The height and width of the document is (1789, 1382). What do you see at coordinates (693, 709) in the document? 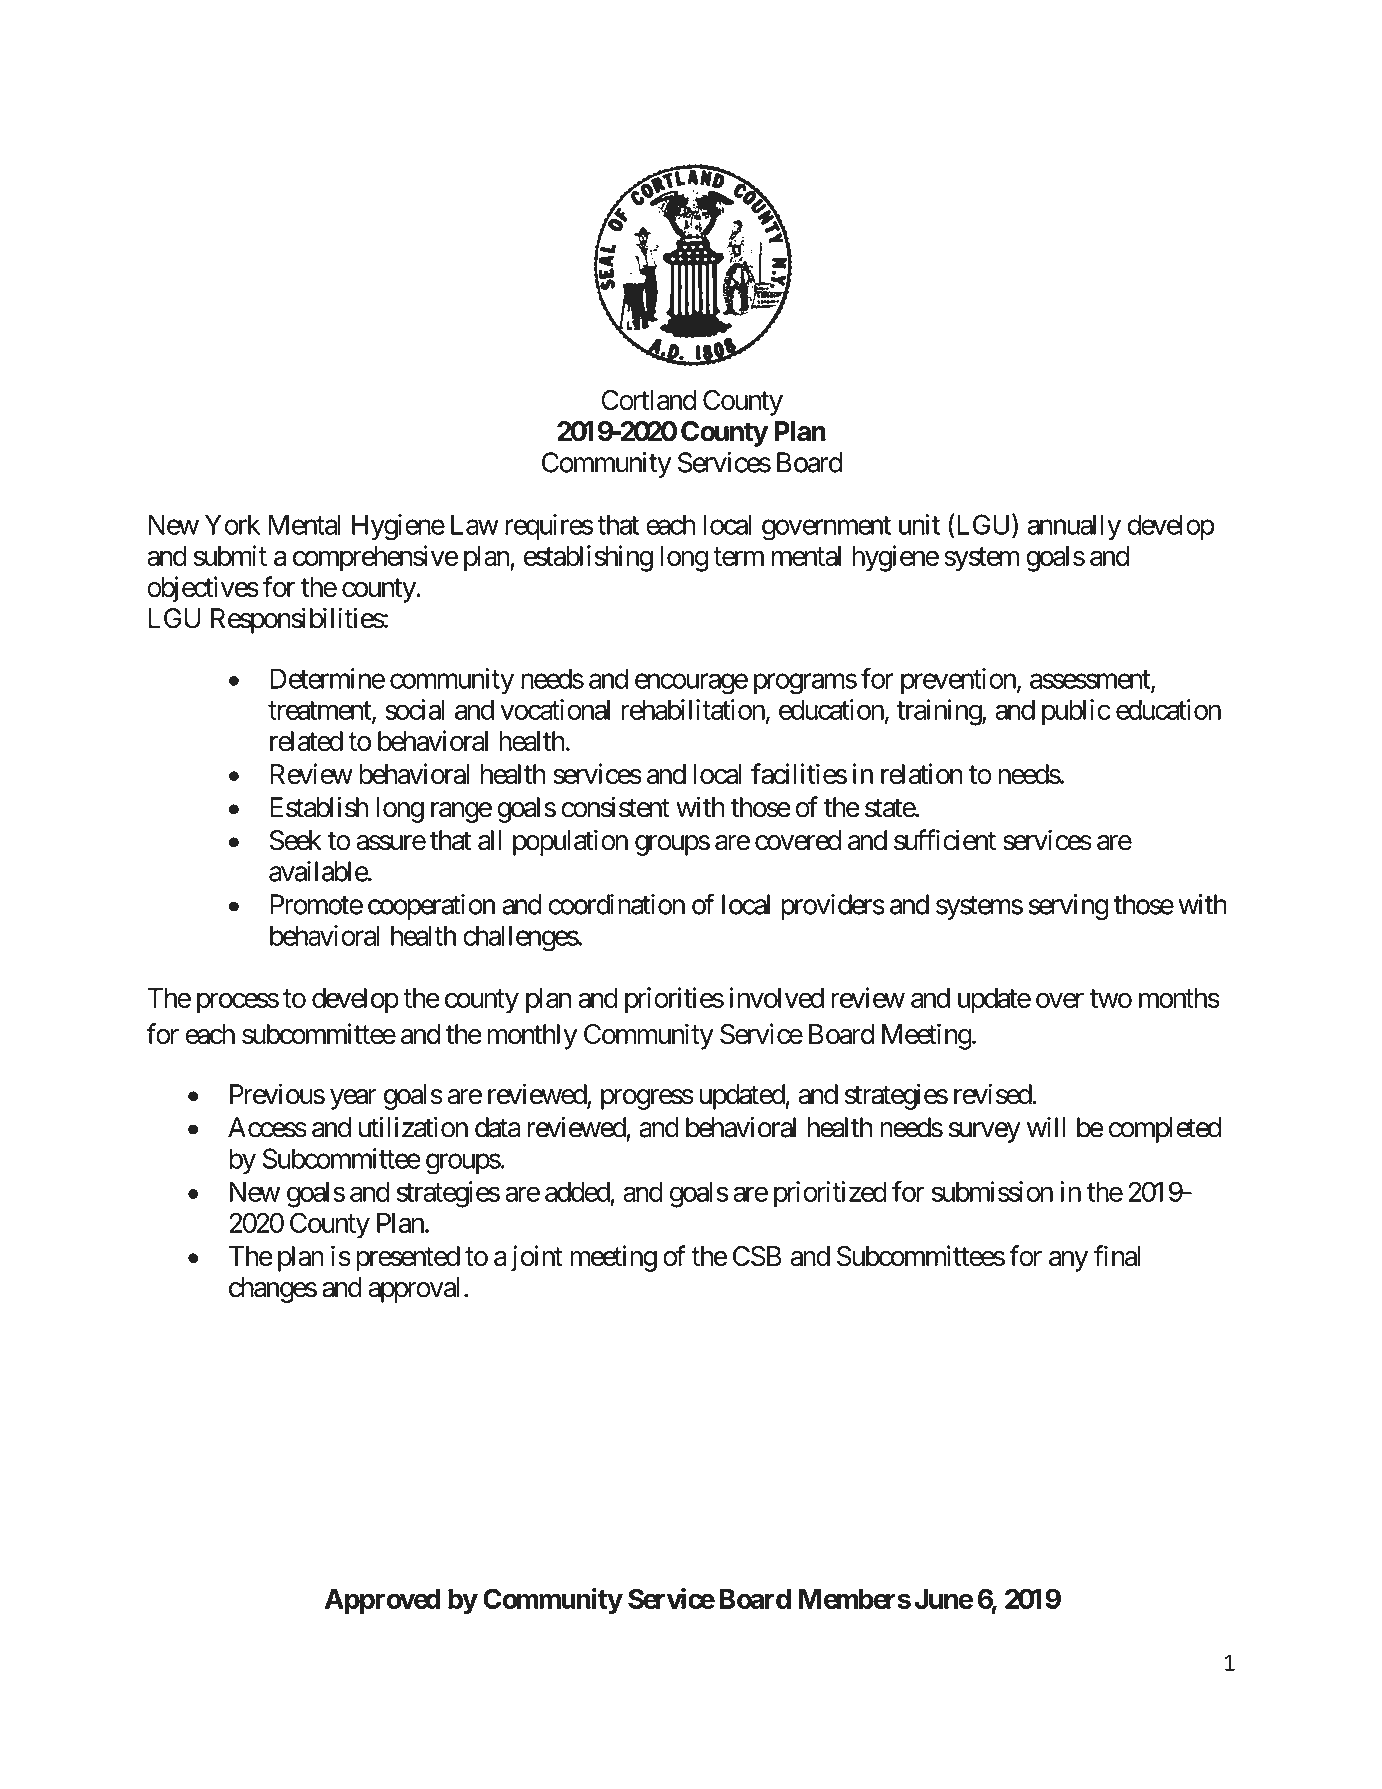
I see `rehabilitation` at bounding box center [693, 709].
